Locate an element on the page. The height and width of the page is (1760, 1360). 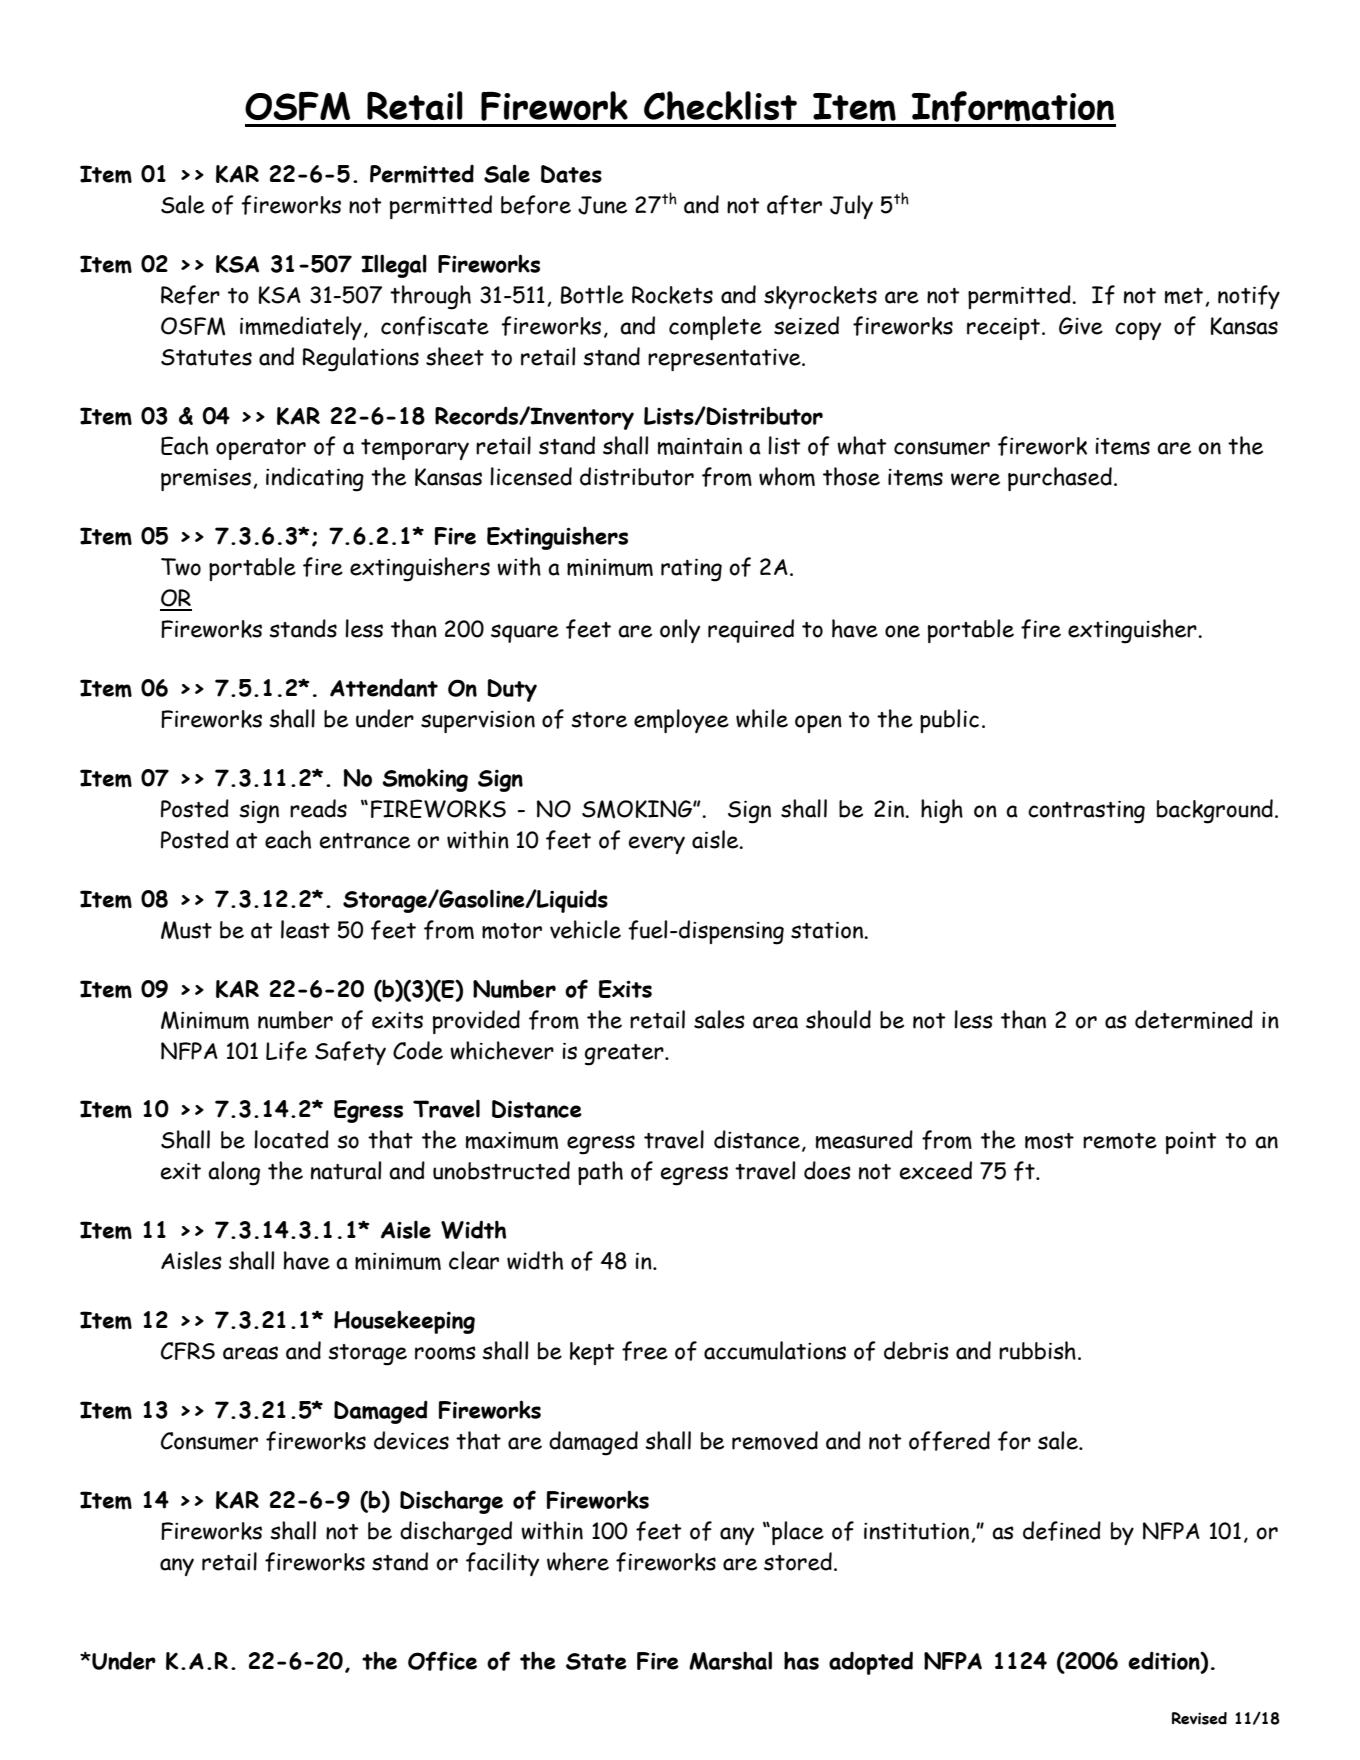
Attendant is located at coordinates (384, 687).
